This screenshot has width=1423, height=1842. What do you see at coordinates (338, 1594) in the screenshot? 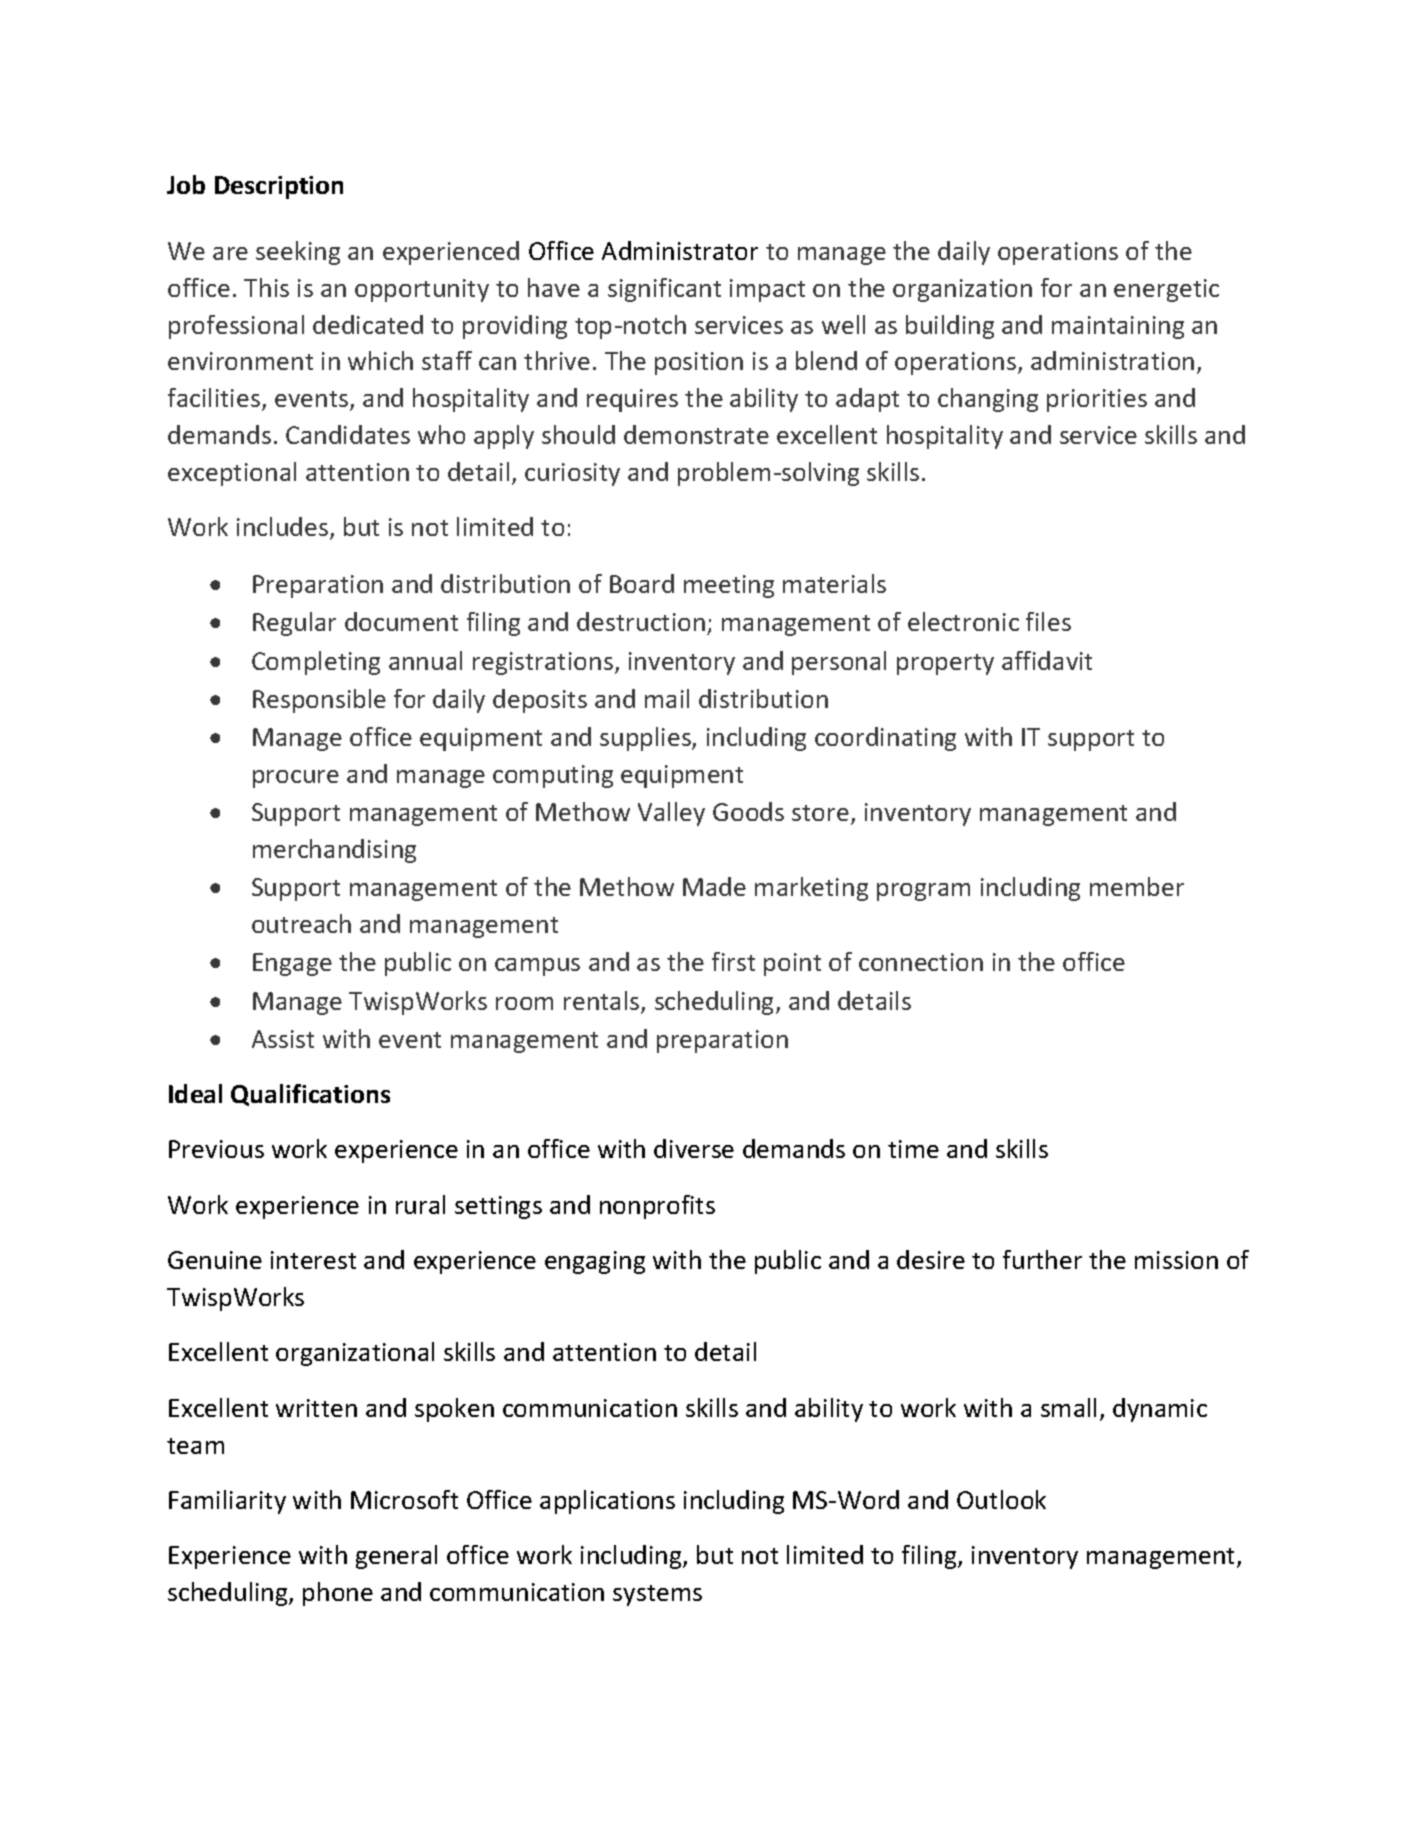
I see `phone` at bounding box center [338, 1594].
